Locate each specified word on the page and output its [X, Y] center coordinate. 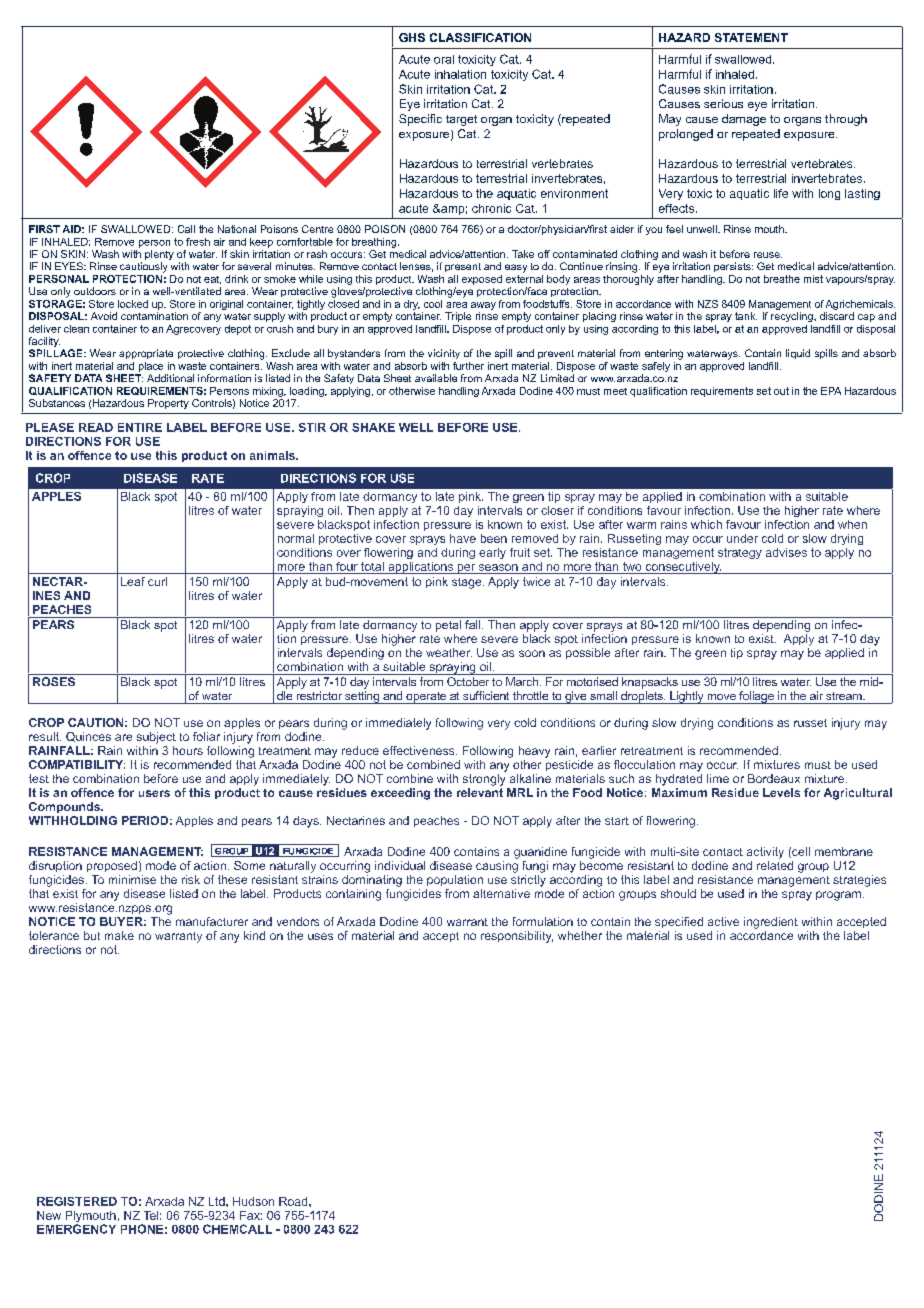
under [742, 538]
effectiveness [420, 750]
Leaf [133, 581]
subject [156, 738]
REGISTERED [77, 1201]
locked [133, 304]
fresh [198, 242]
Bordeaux [774, 778]
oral [444, 59]
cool [433, 304]
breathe [782, 279]
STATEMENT [751, 37]
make [119, 935]
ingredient [771, 923]
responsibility [517, 937]
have [463, 538]
